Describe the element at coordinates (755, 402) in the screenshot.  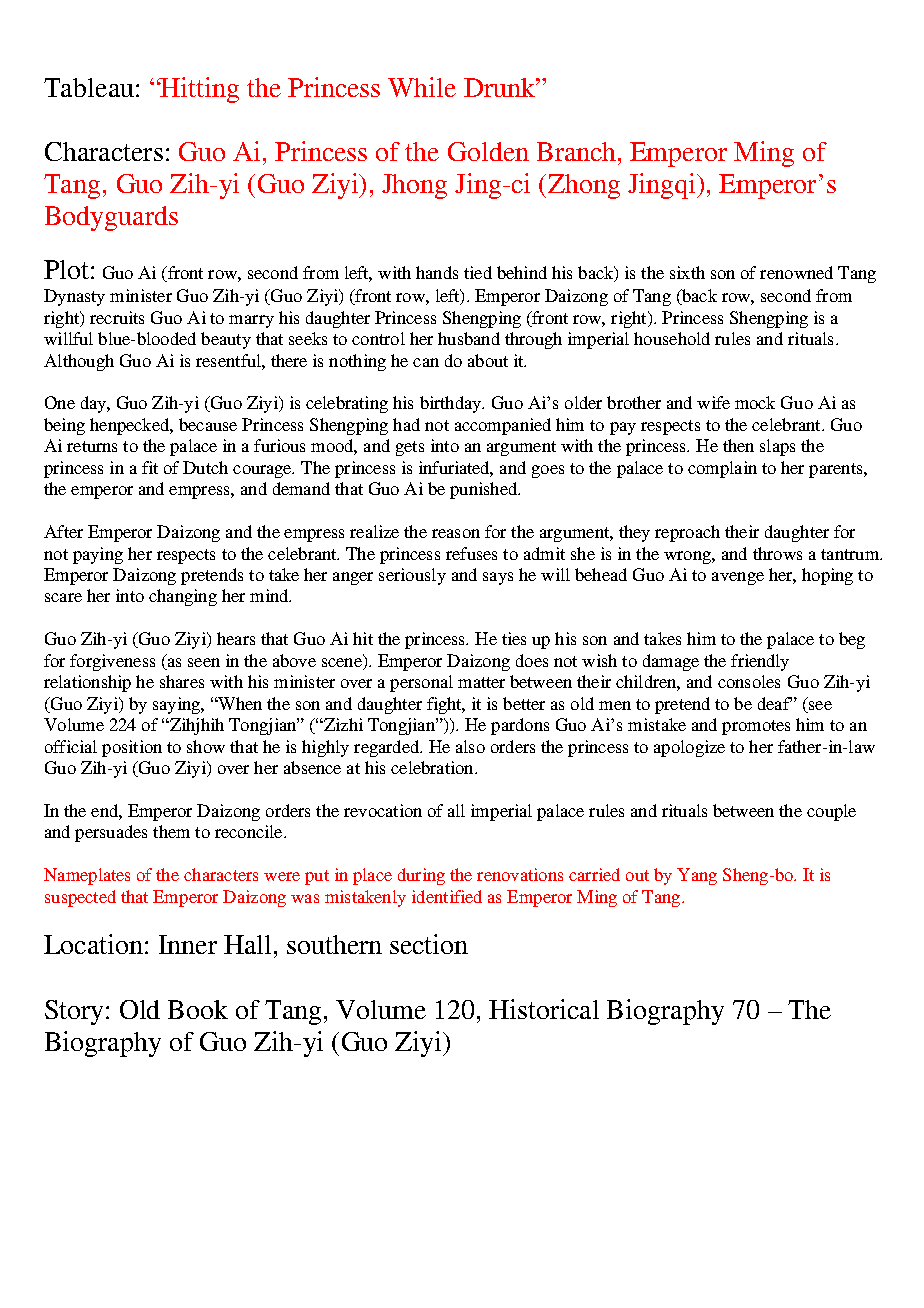
I see `mock` at that location.
